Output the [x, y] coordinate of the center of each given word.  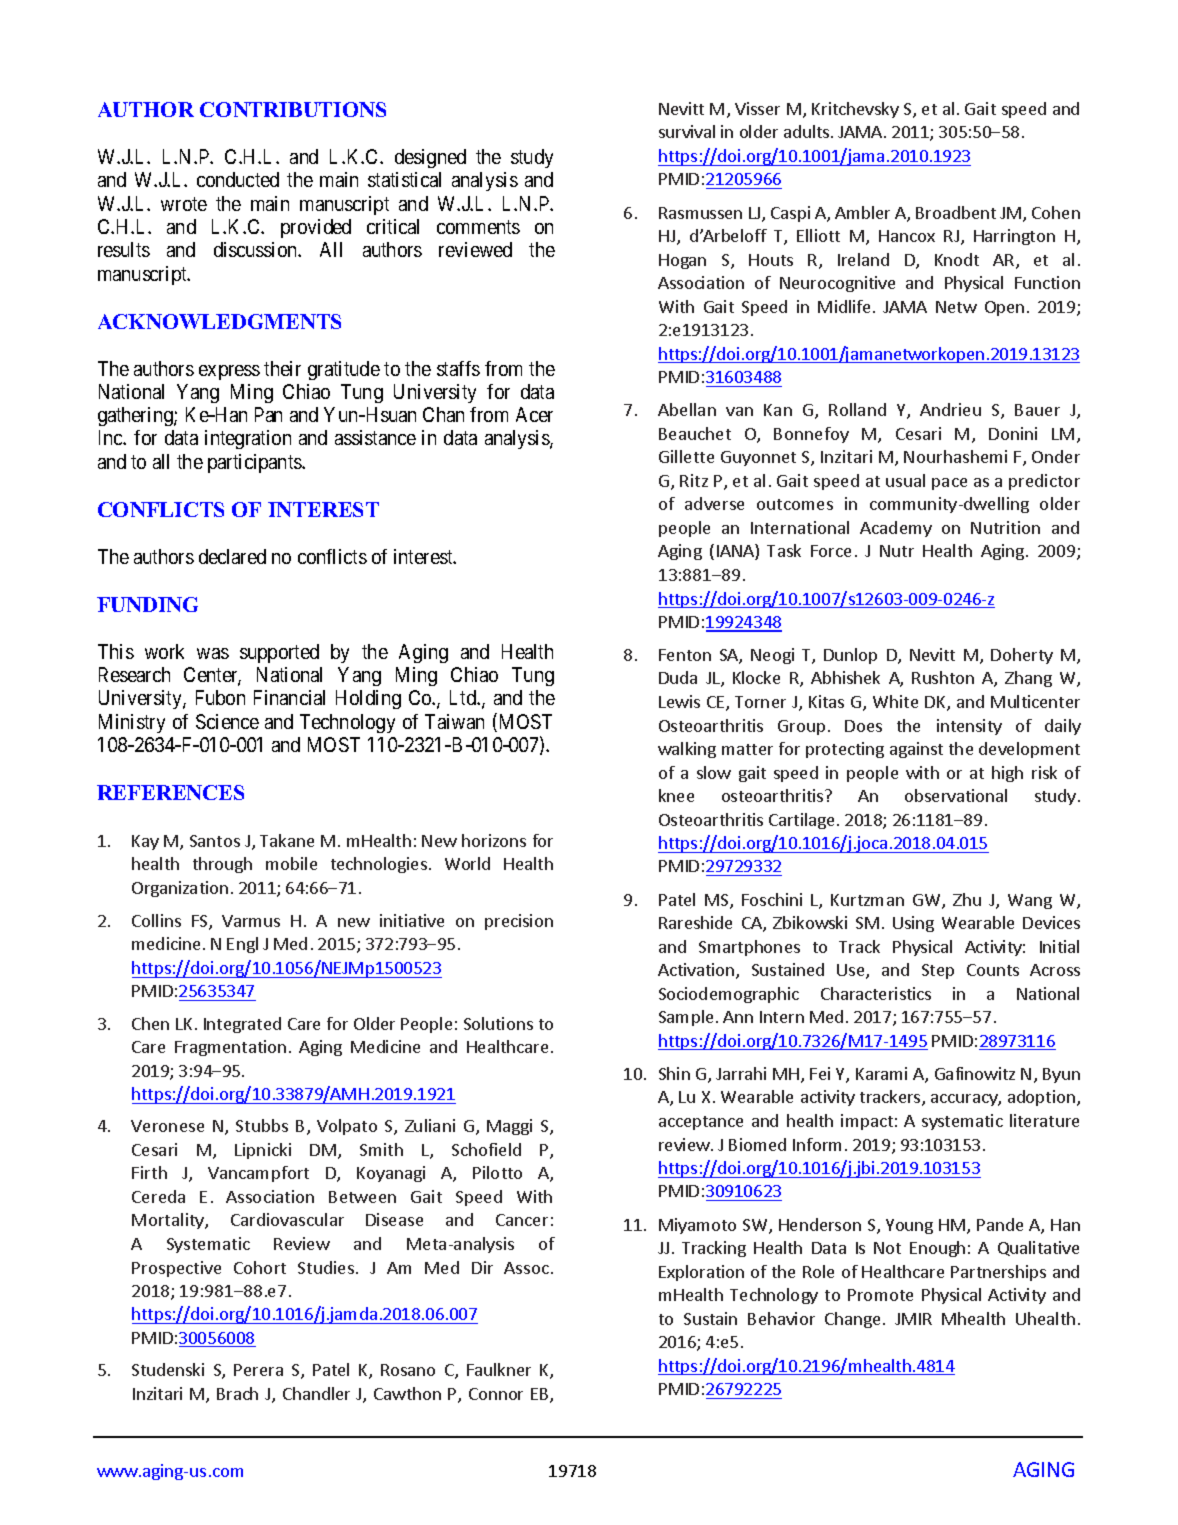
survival [687, 131]
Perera [258, 1370]
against [916, 750]
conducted [238, 179]
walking [687, 750]
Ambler [862, 212]
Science [227, 721]
